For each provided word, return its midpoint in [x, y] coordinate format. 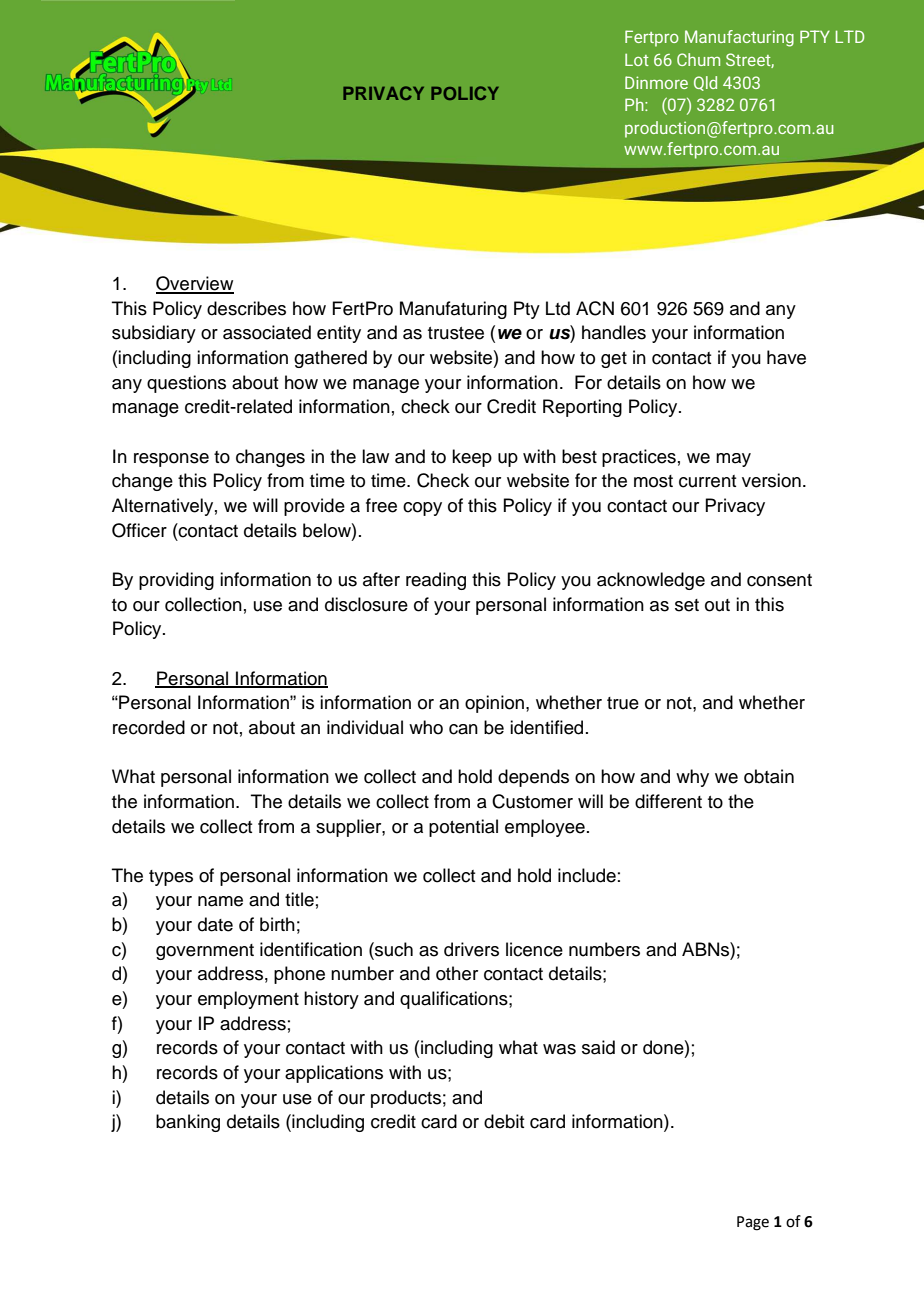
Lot [637, 60]
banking [188, 1123]
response [171, 460]
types [171, 878]
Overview [195, 284]
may [733, 460]
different [668, 801]
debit [504, 1121]
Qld [705, 83]
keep [472, 458]
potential [463, 828]
